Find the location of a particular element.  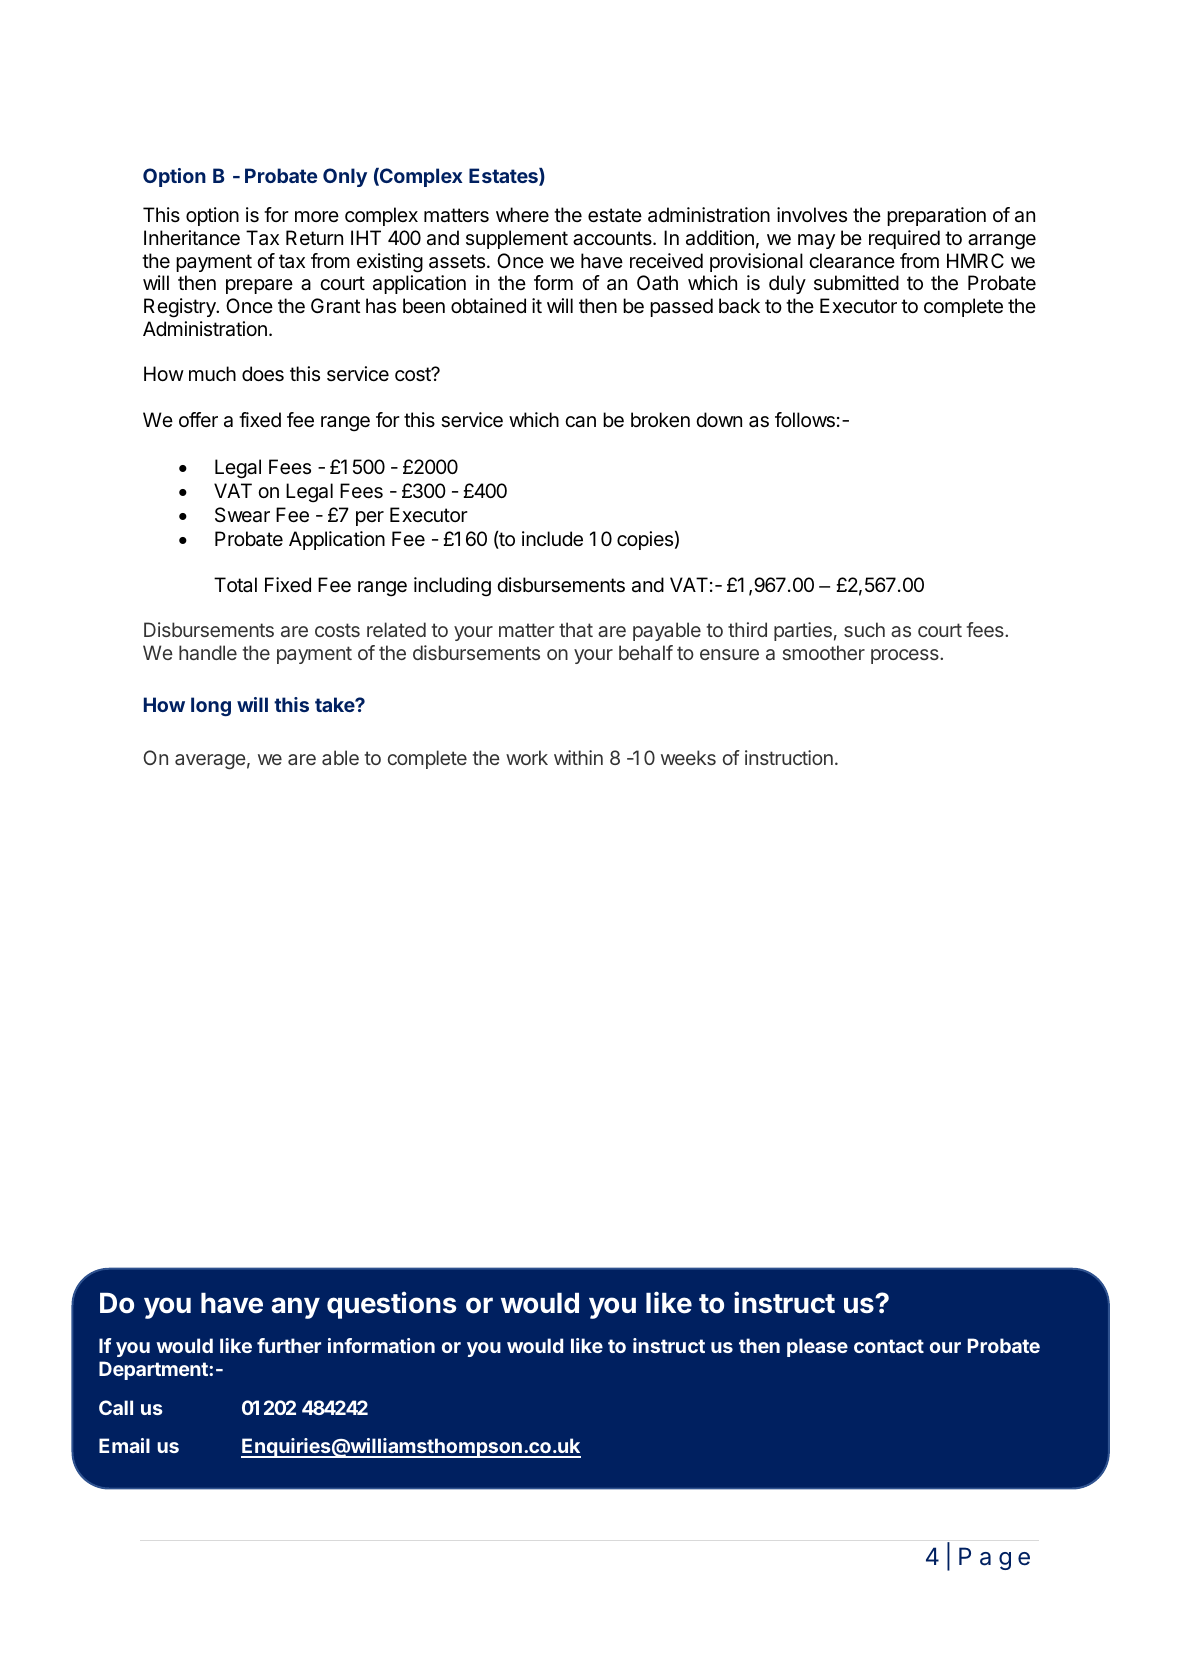

Total is located at coordinates (235, 584).
